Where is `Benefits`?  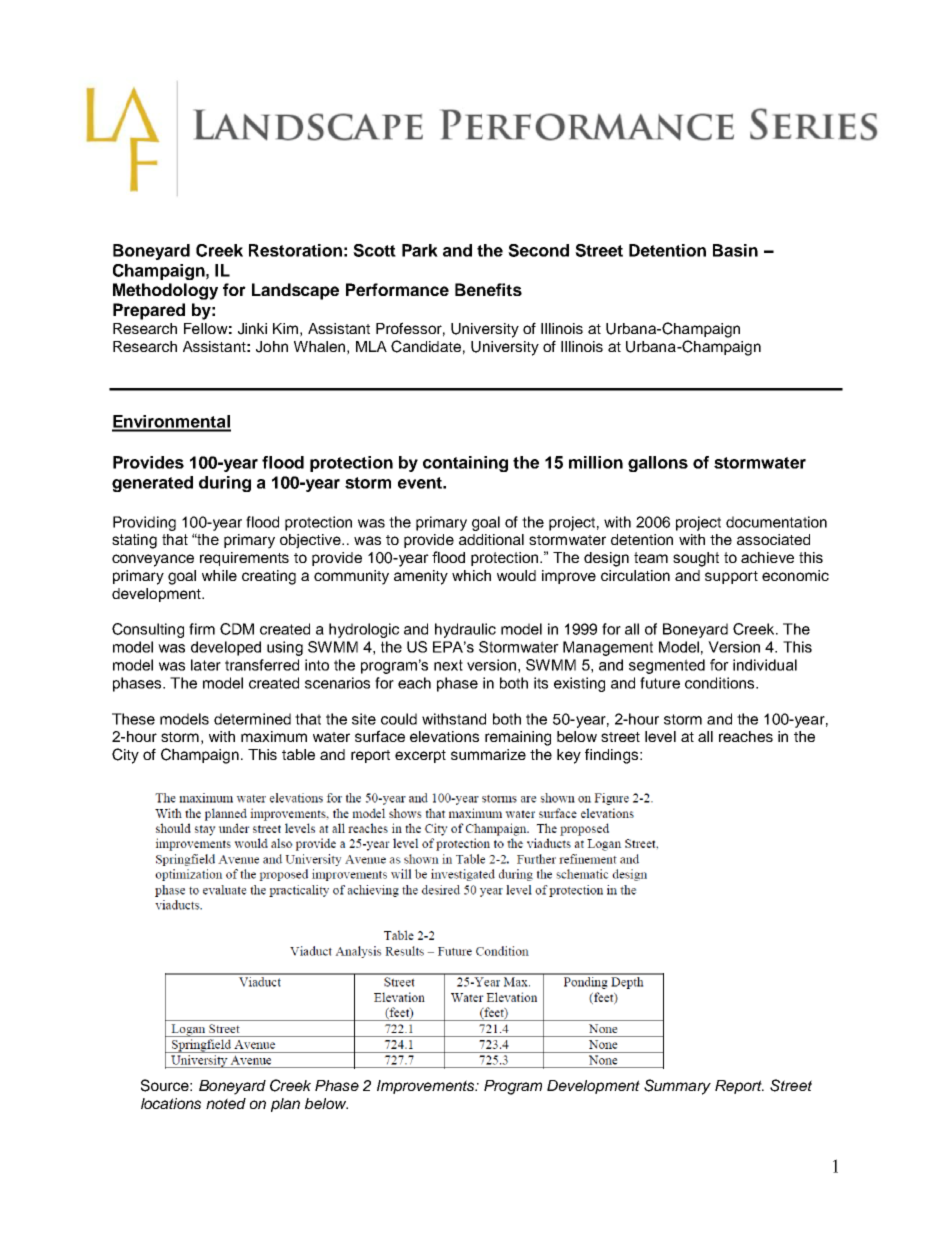 Benefits is located at coordinates (488, 289).
